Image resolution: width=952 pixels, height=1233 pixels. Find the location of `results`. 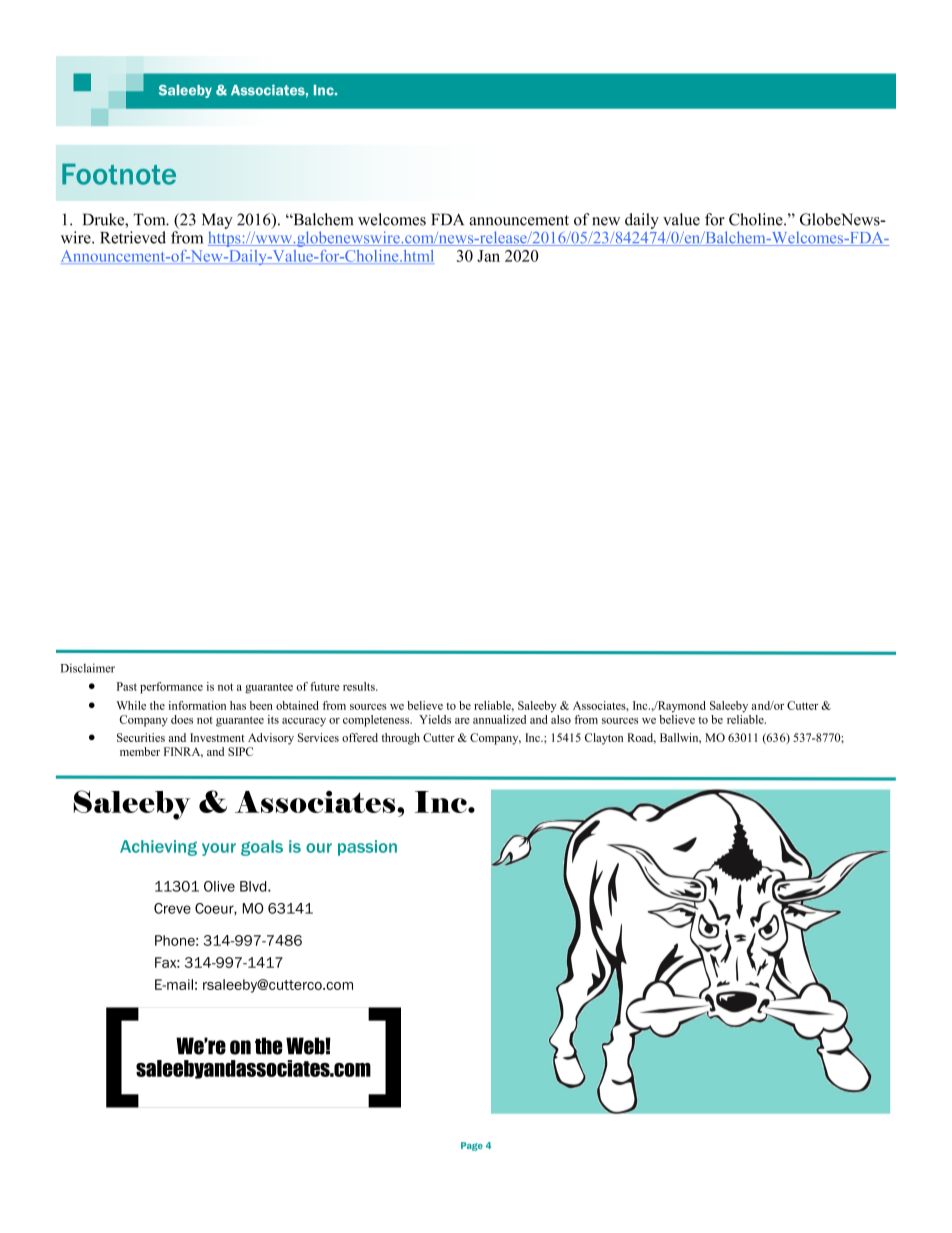

results is located at coordinates (360, 686).
